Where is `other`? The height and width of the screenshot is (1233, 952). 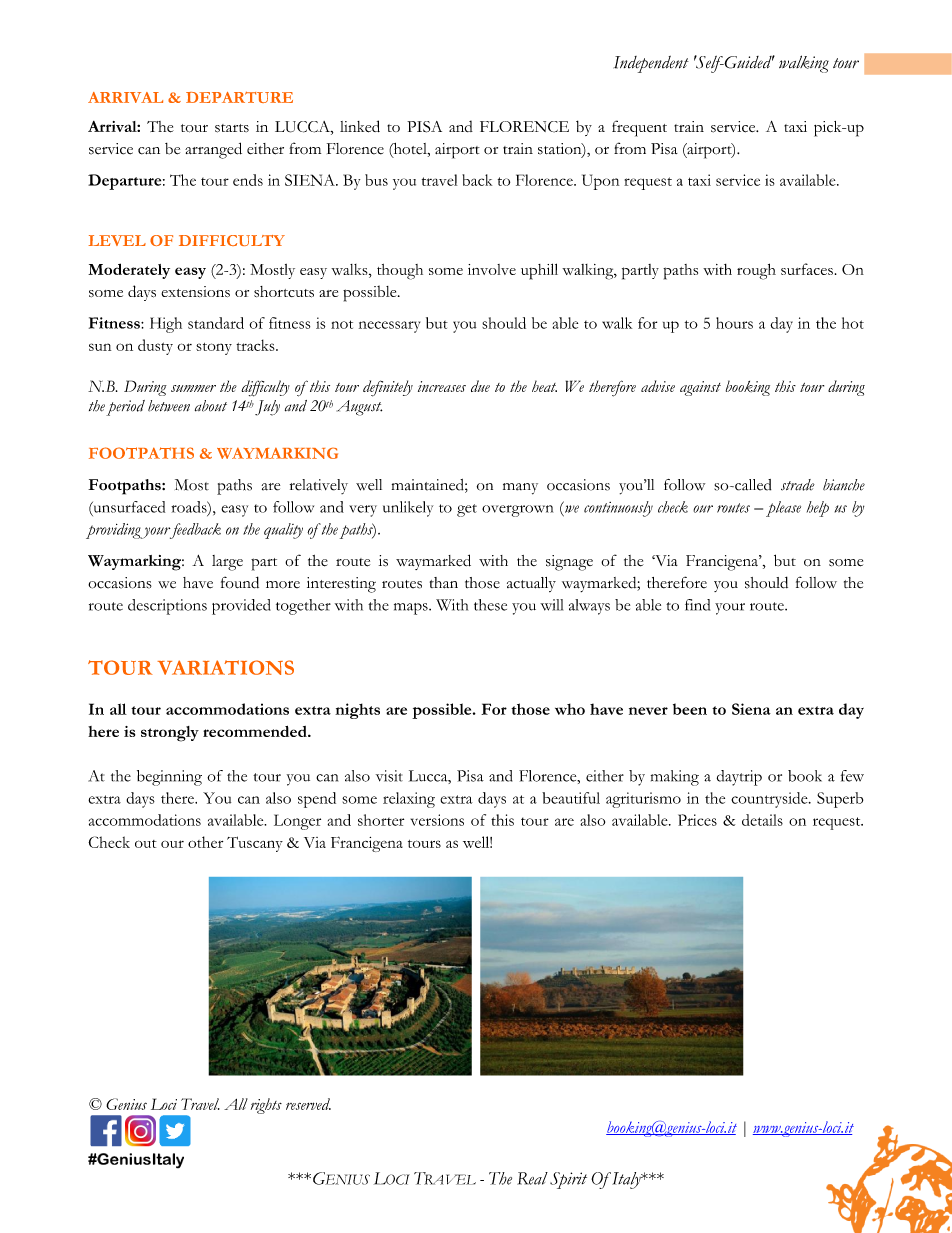
other is located at coordinates (205, 842).
